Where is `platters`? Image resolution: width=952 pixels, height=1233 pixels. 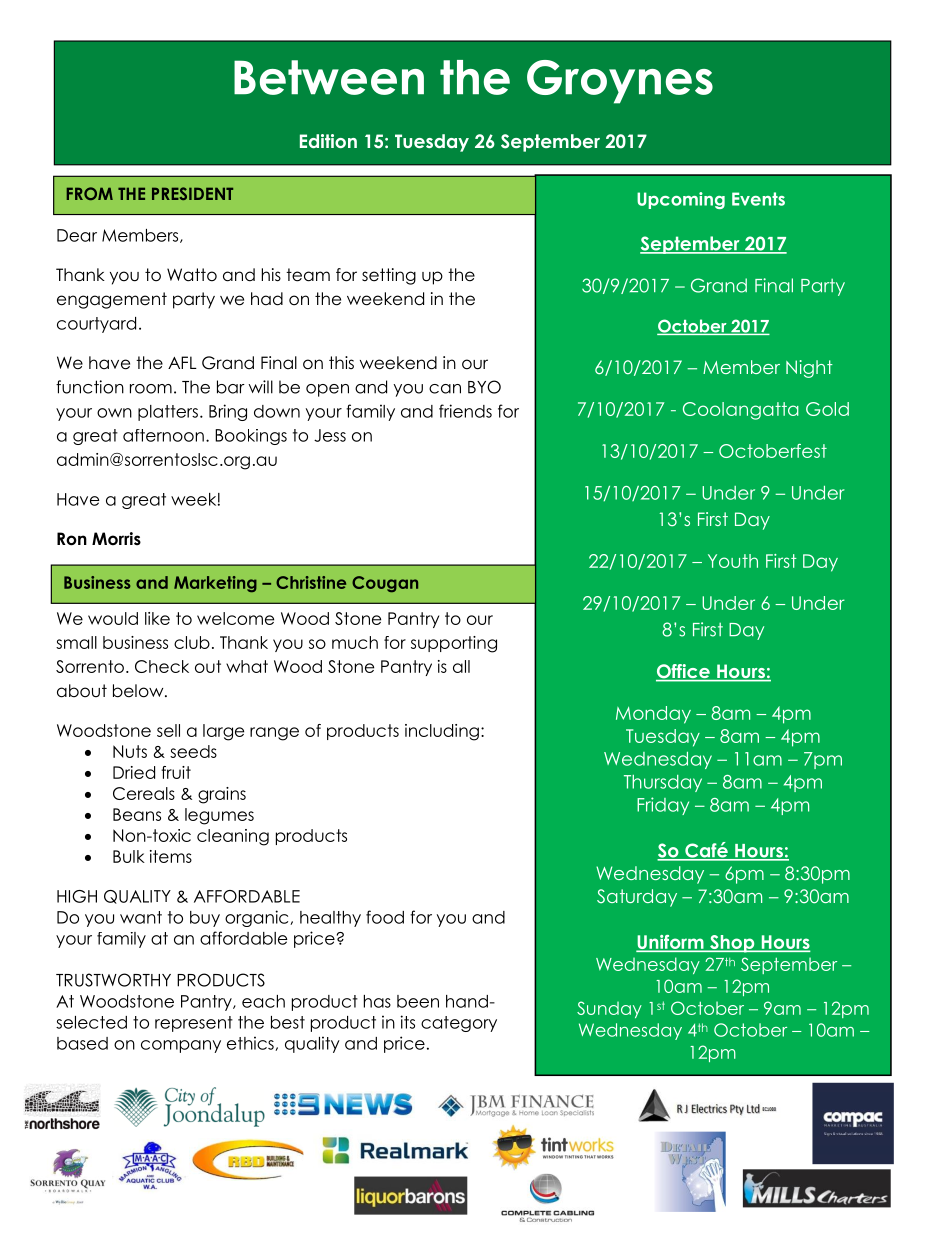
platters is located at coordinates (168, 413).
